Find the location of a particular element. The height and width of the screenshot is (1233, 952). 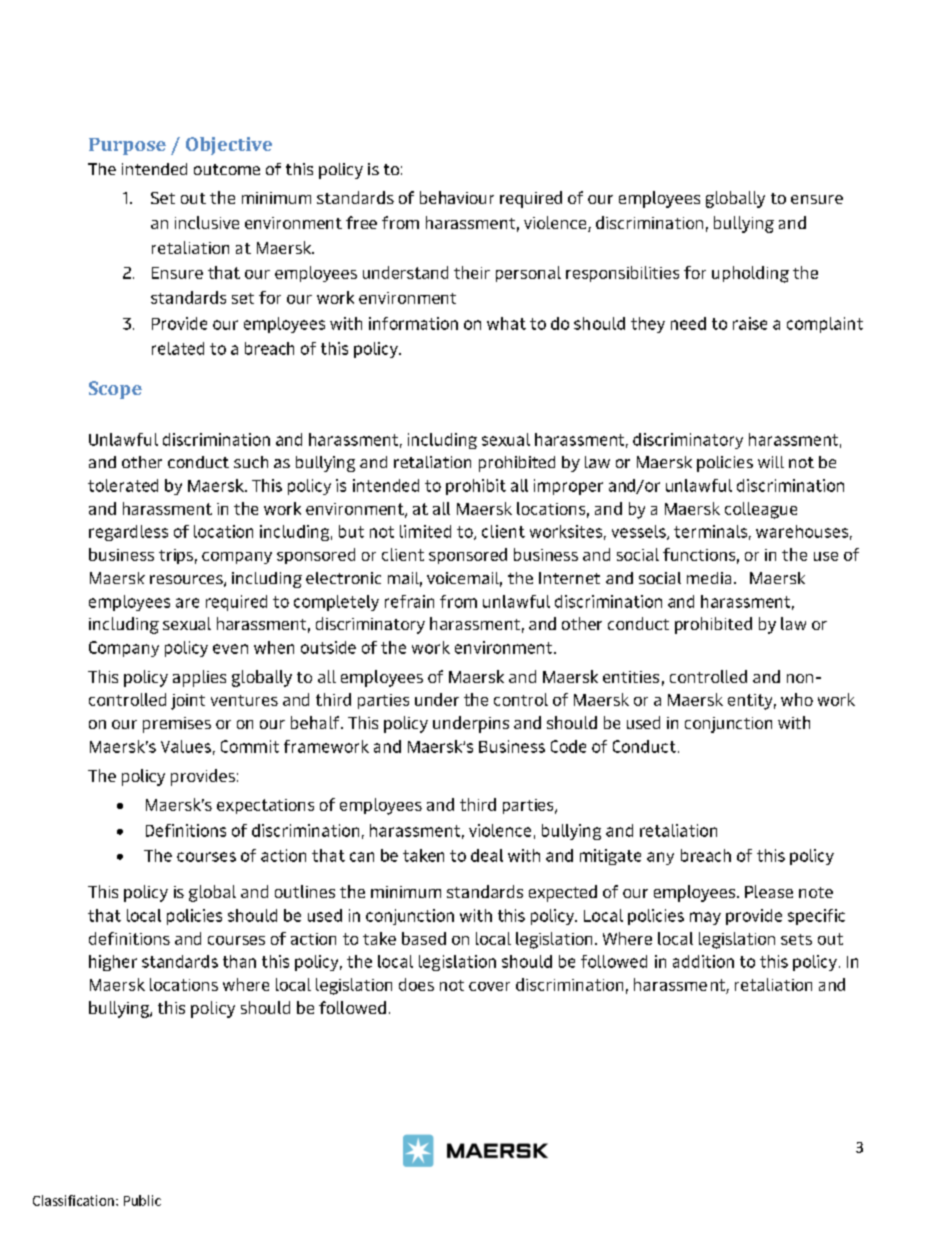

Public is located at coordinates (142, 1200).
